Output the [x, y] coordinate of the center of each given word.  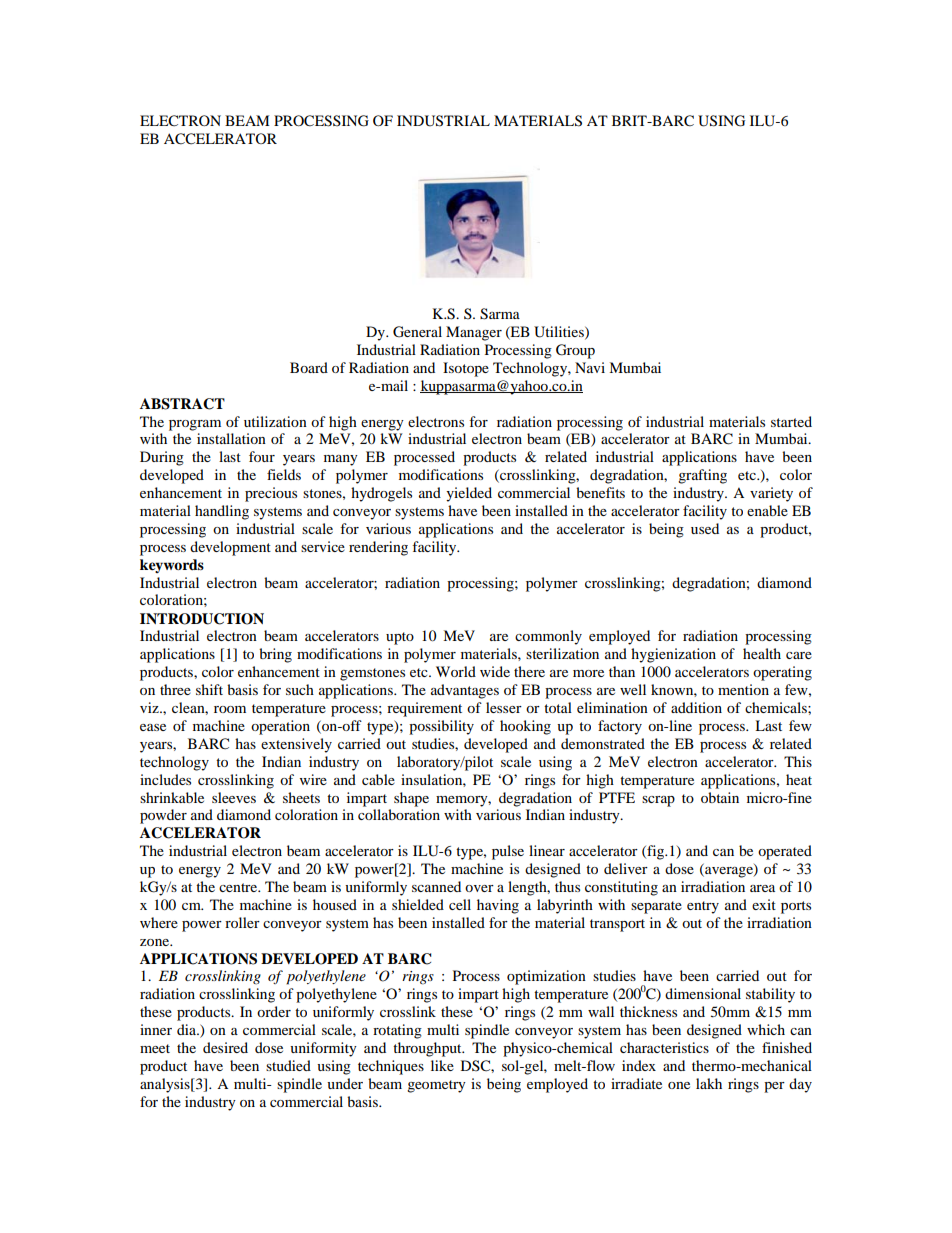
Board [309, 367]
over [479, 888]
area [762, 888]
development [230, 548]
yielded [469, 494]
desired [225, 1047]
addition [696, 707]
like [442, 1065]
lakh [709, 1083]
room [230, 709]
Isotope [466, 369]
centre [239, 887]
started [791, 421]
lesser [504, 707]
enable [767, 510]
